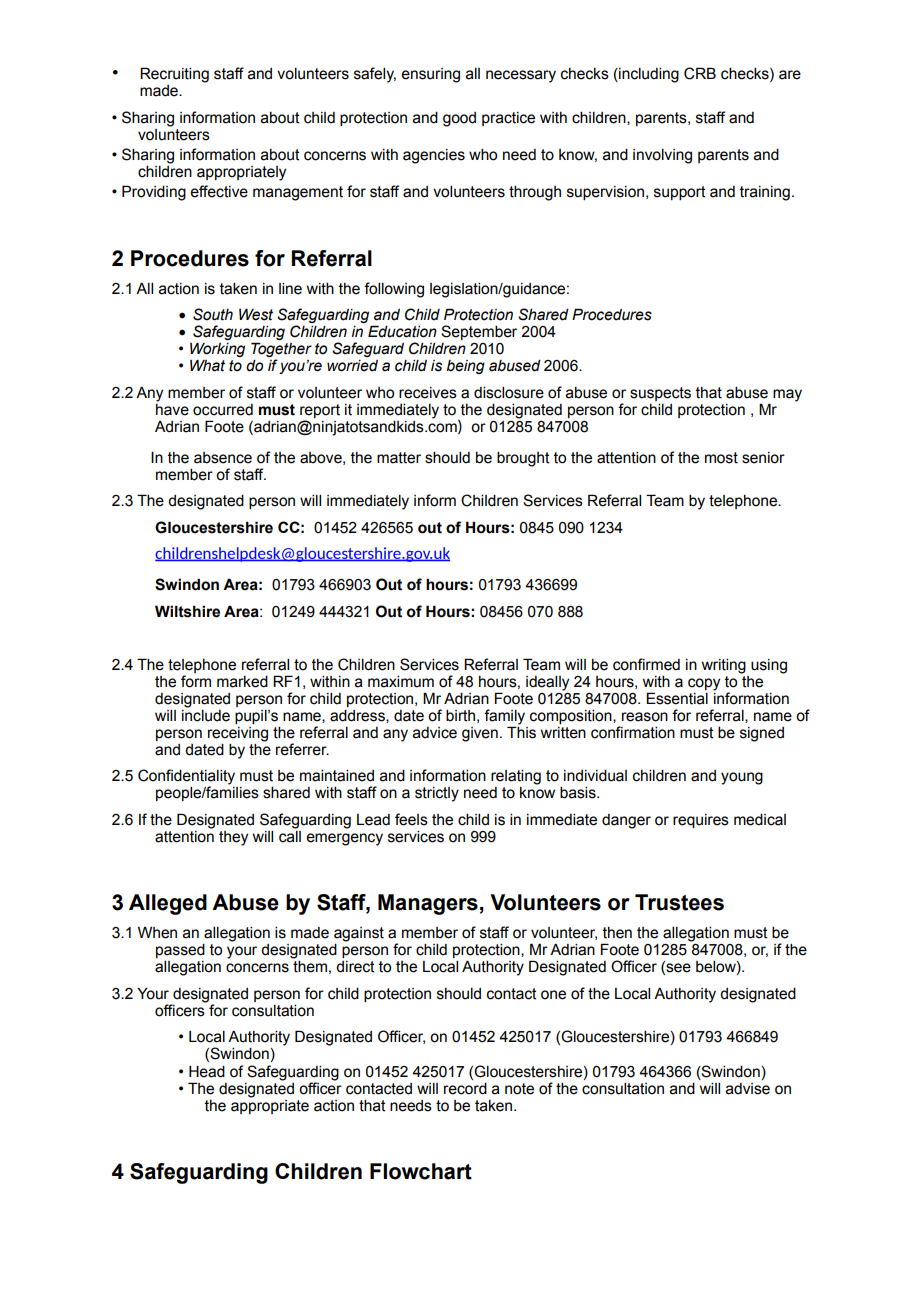  What do you see at coordinates (748, 1089) in the screenshot?
I see `advise` at bounding box center [748, 1089].
